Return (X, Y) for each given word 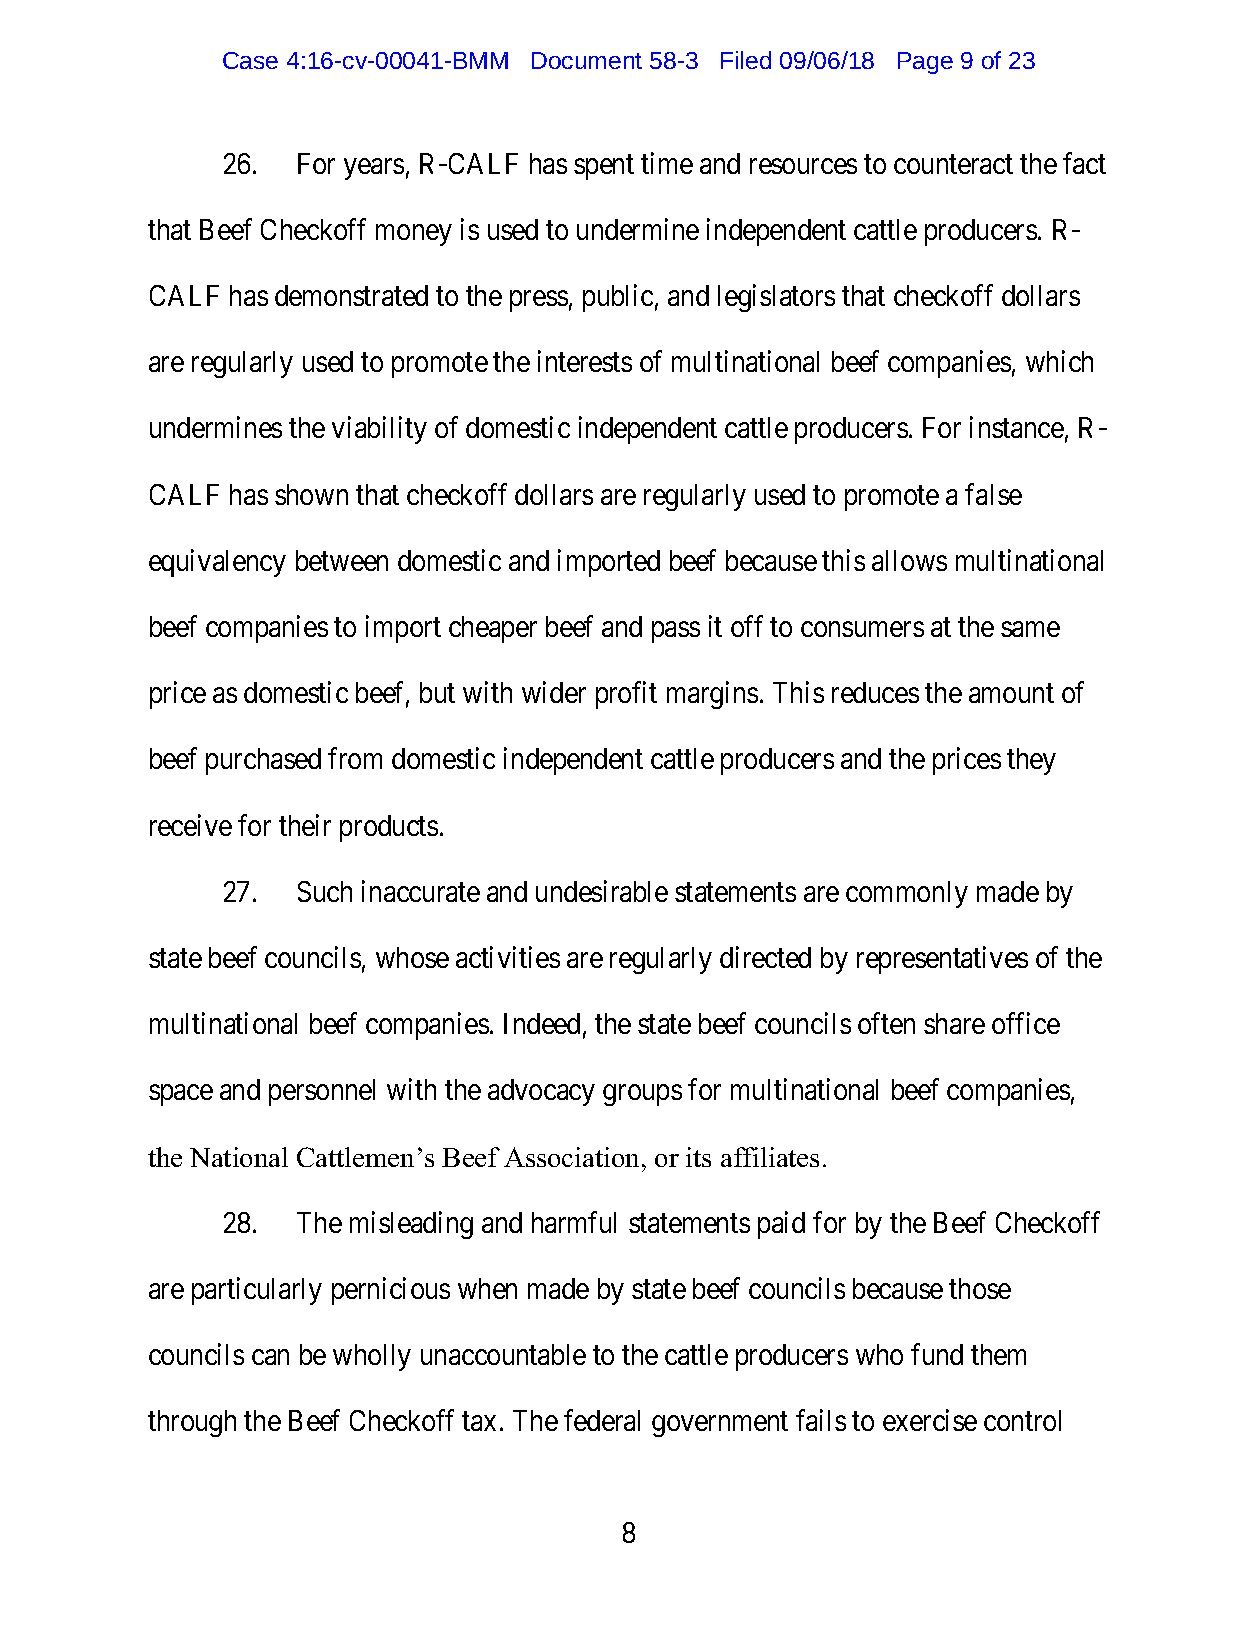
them (998, 1354)
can (270, 1357)
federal (602, 1420)
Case (250, 60)
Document (587, 60)
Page (925, 63)
